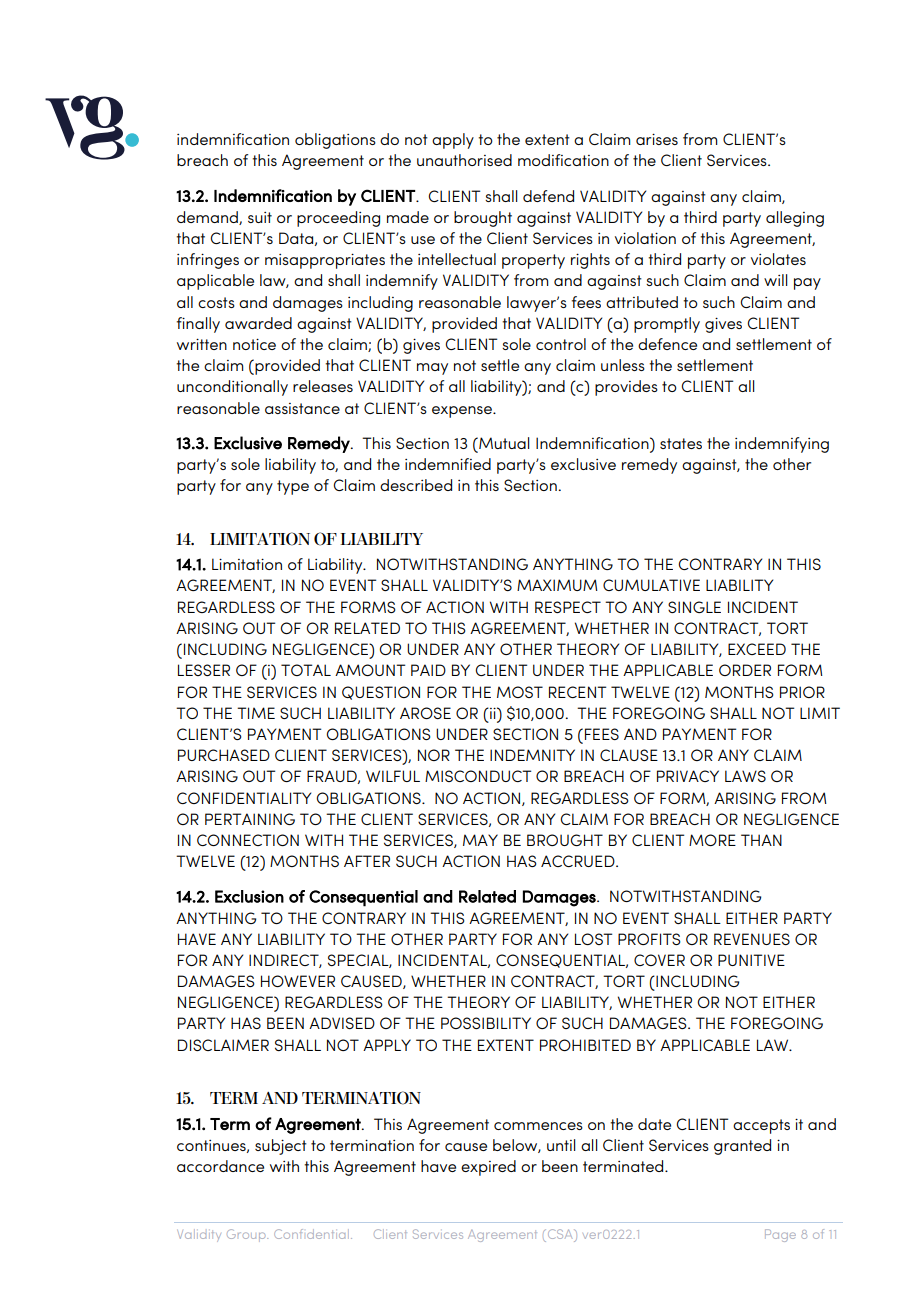  Describe the element at coordinates (780, 1235) in the document. I see `Page` at that location.
